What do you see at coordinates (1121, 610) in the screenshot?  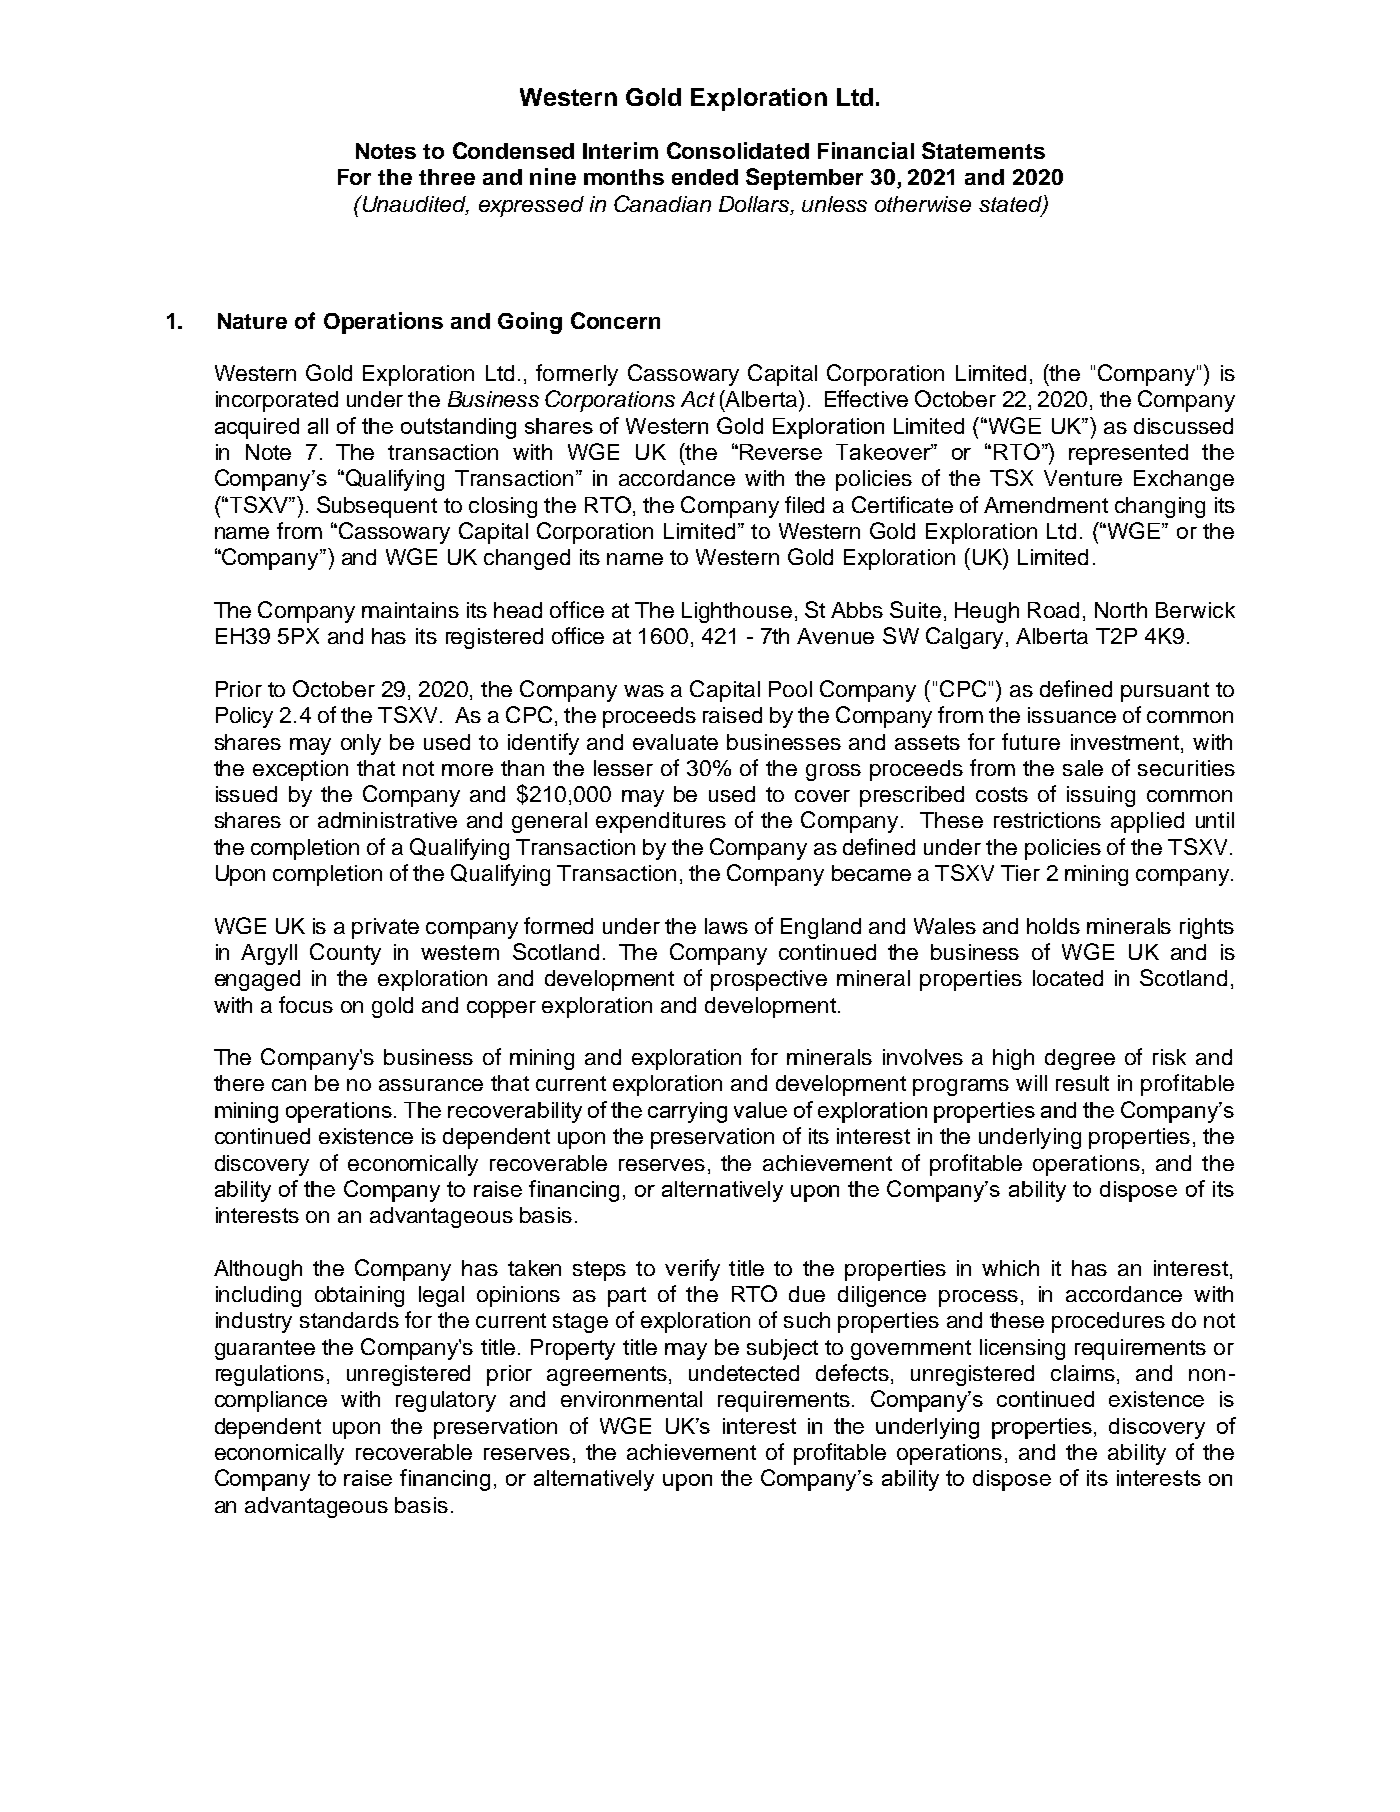 I see `North` at bounding box center [1121, 610].
